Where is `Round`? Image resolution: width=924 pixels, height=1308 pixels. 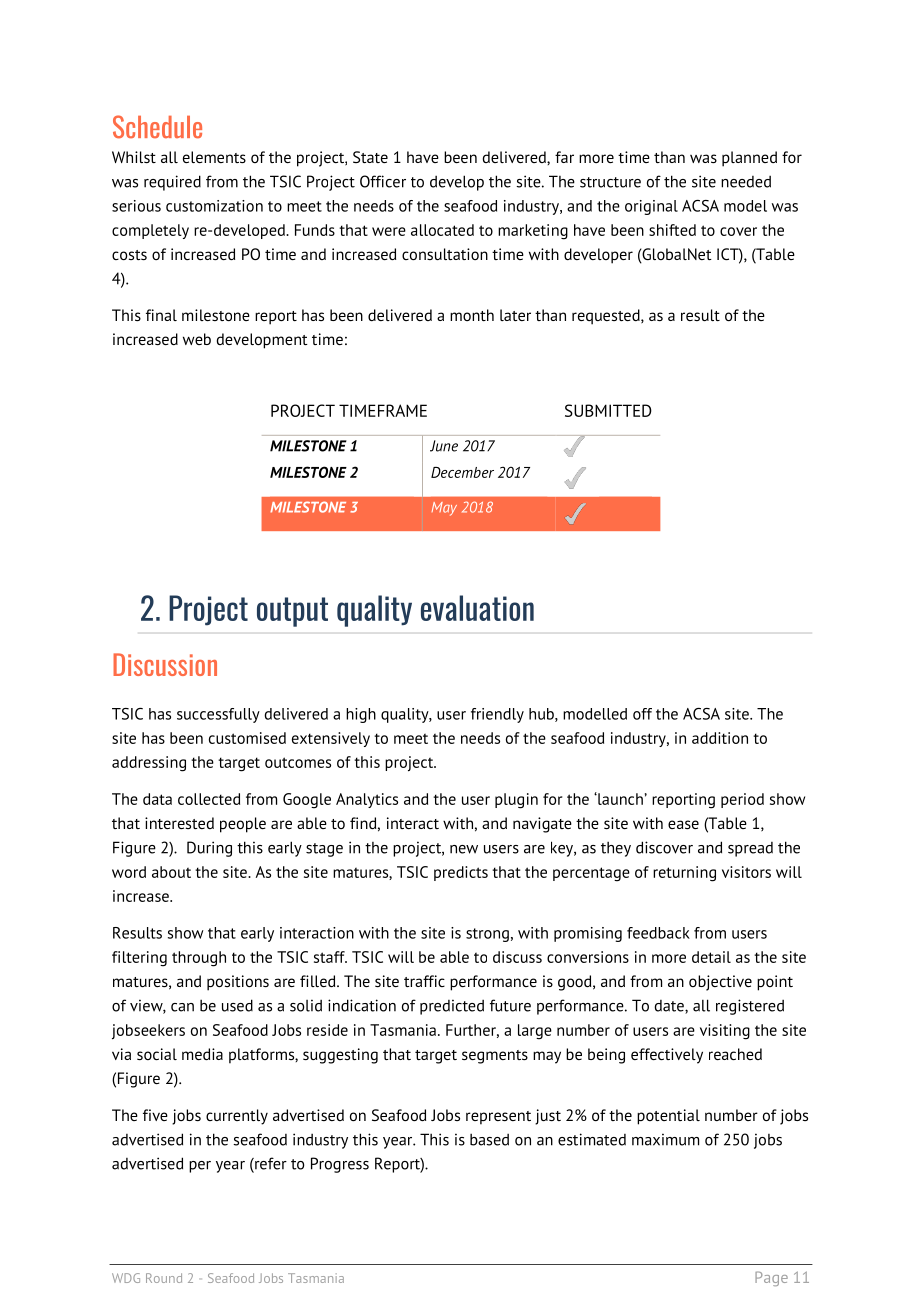 Round is located at coordinates (164, 1278).
